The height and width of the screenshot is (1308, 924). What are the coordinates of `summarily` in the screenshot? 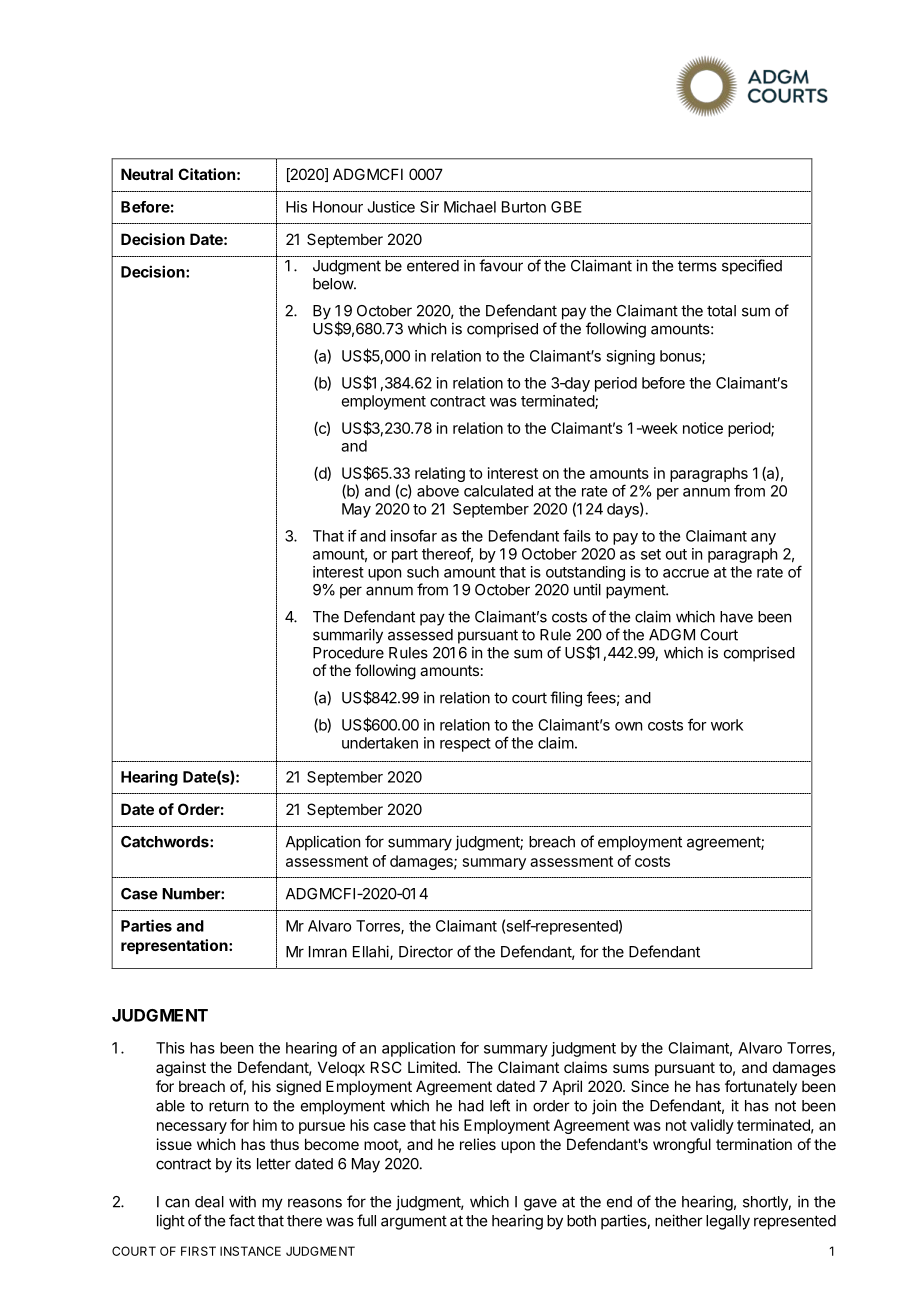 It's located at (348, 636).
